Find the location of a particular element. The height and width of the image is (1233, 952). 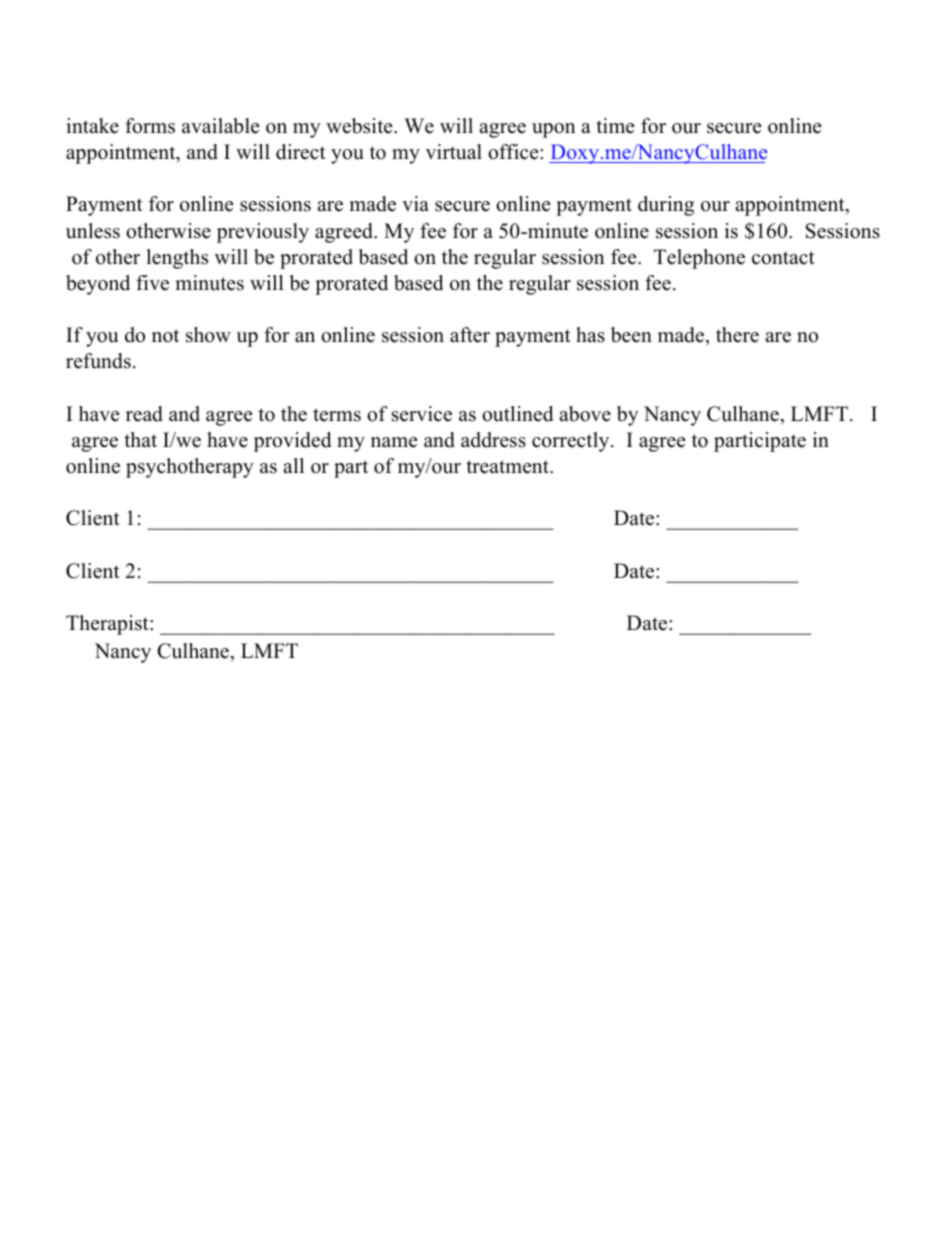

that is located at coordinates (140, 439).
